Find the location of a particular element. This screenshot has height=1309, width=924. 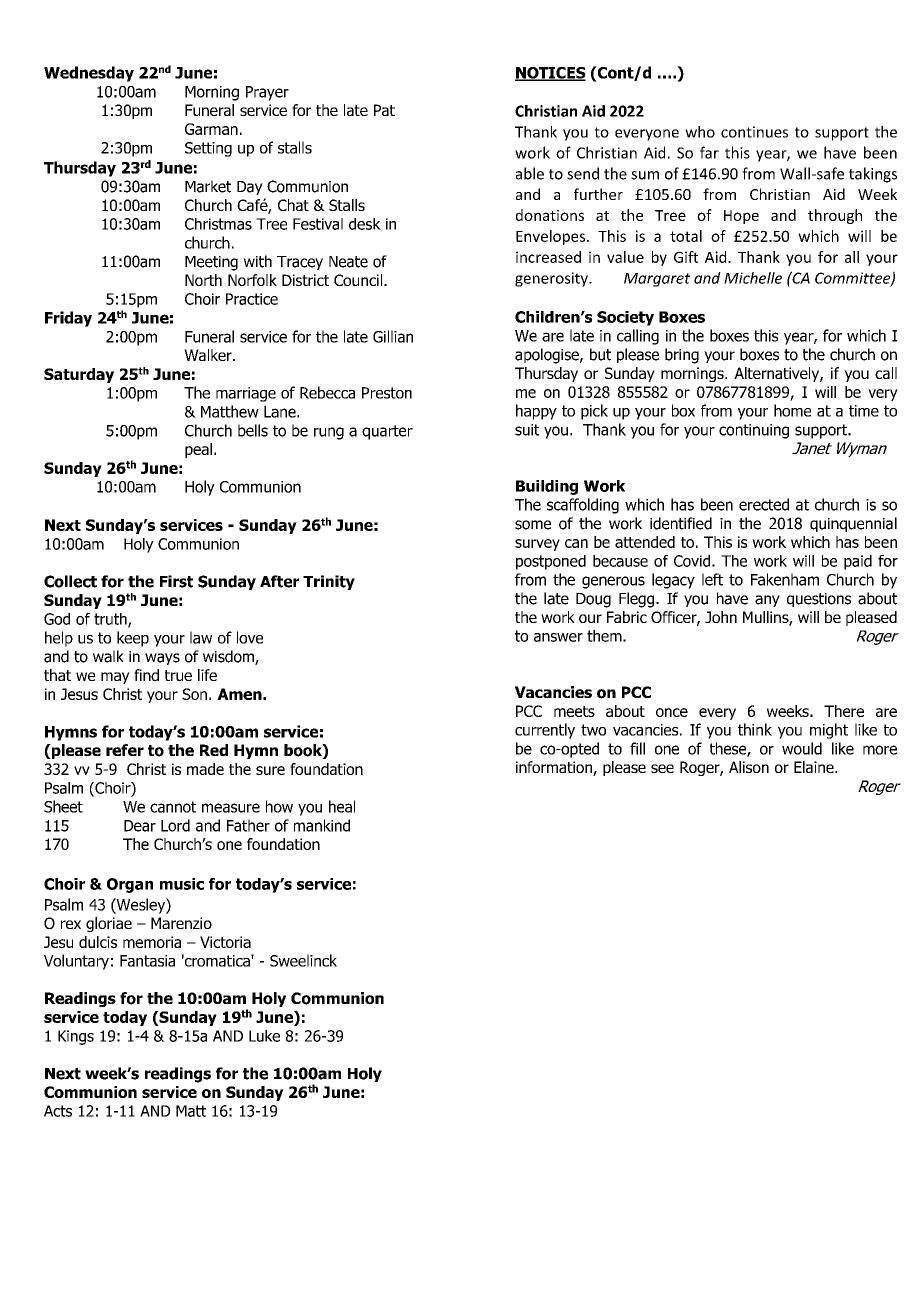

Organ is located at coordinates (130, 885).
